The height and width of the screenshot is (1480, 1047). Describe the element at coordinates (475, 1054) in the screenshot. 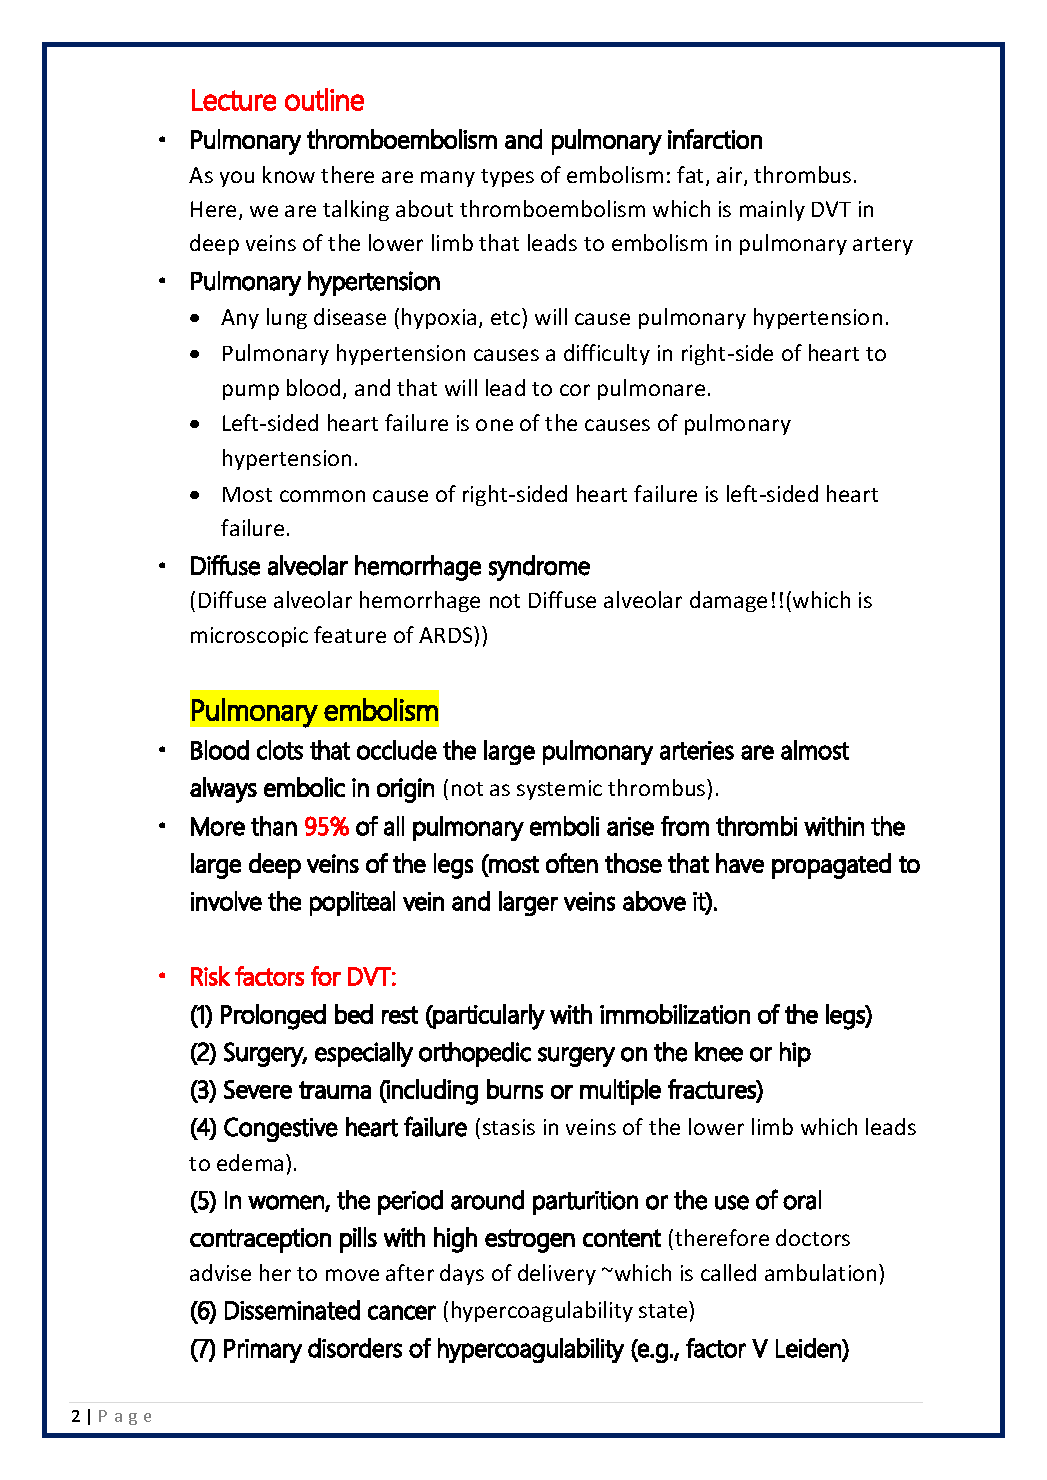

I see `orthopedic` at that location.
